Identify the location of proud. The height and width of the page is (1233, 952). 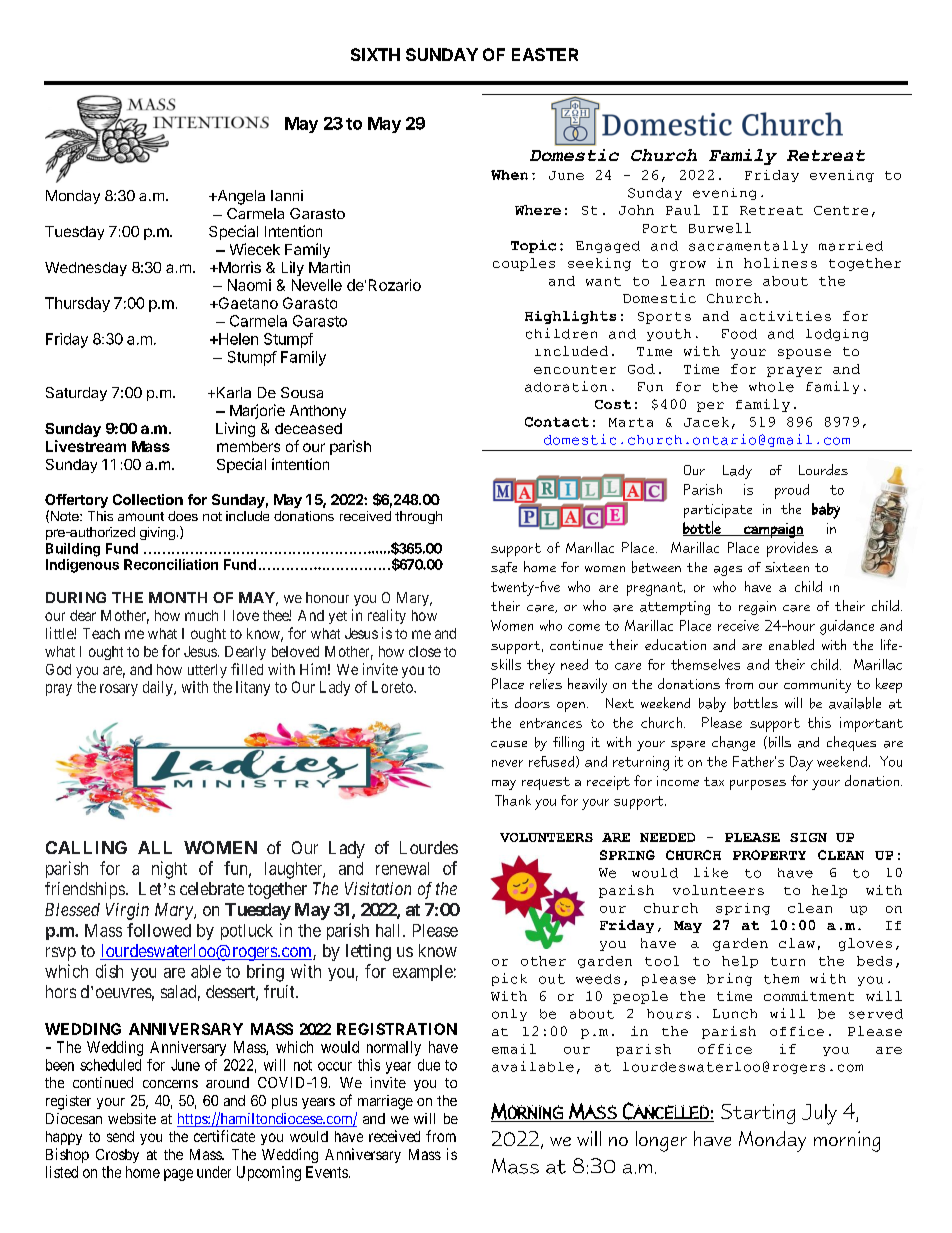
(792, 491).
